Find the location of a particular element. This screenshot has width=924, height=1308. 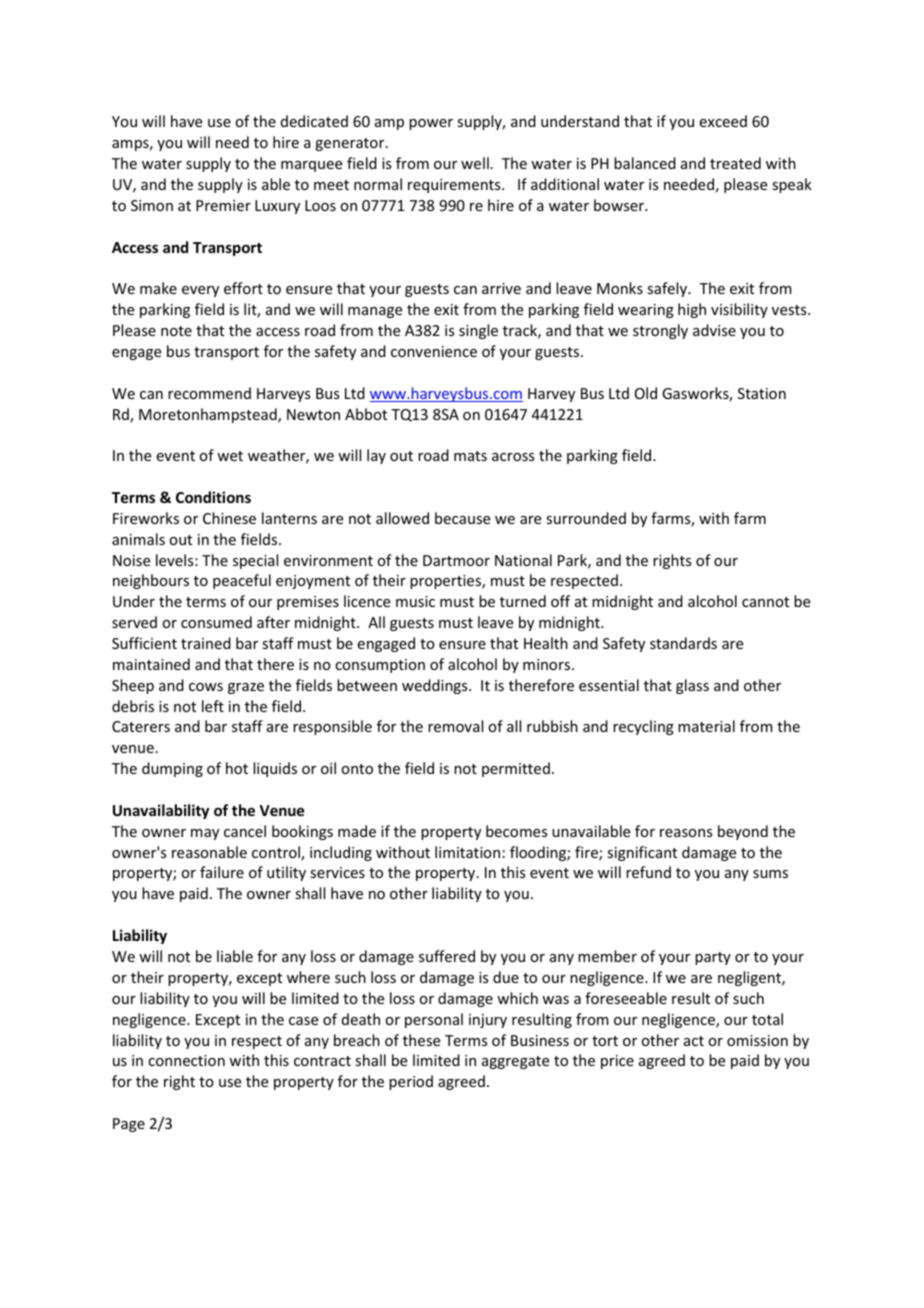

omission is located at coordinates (757, 1040).
